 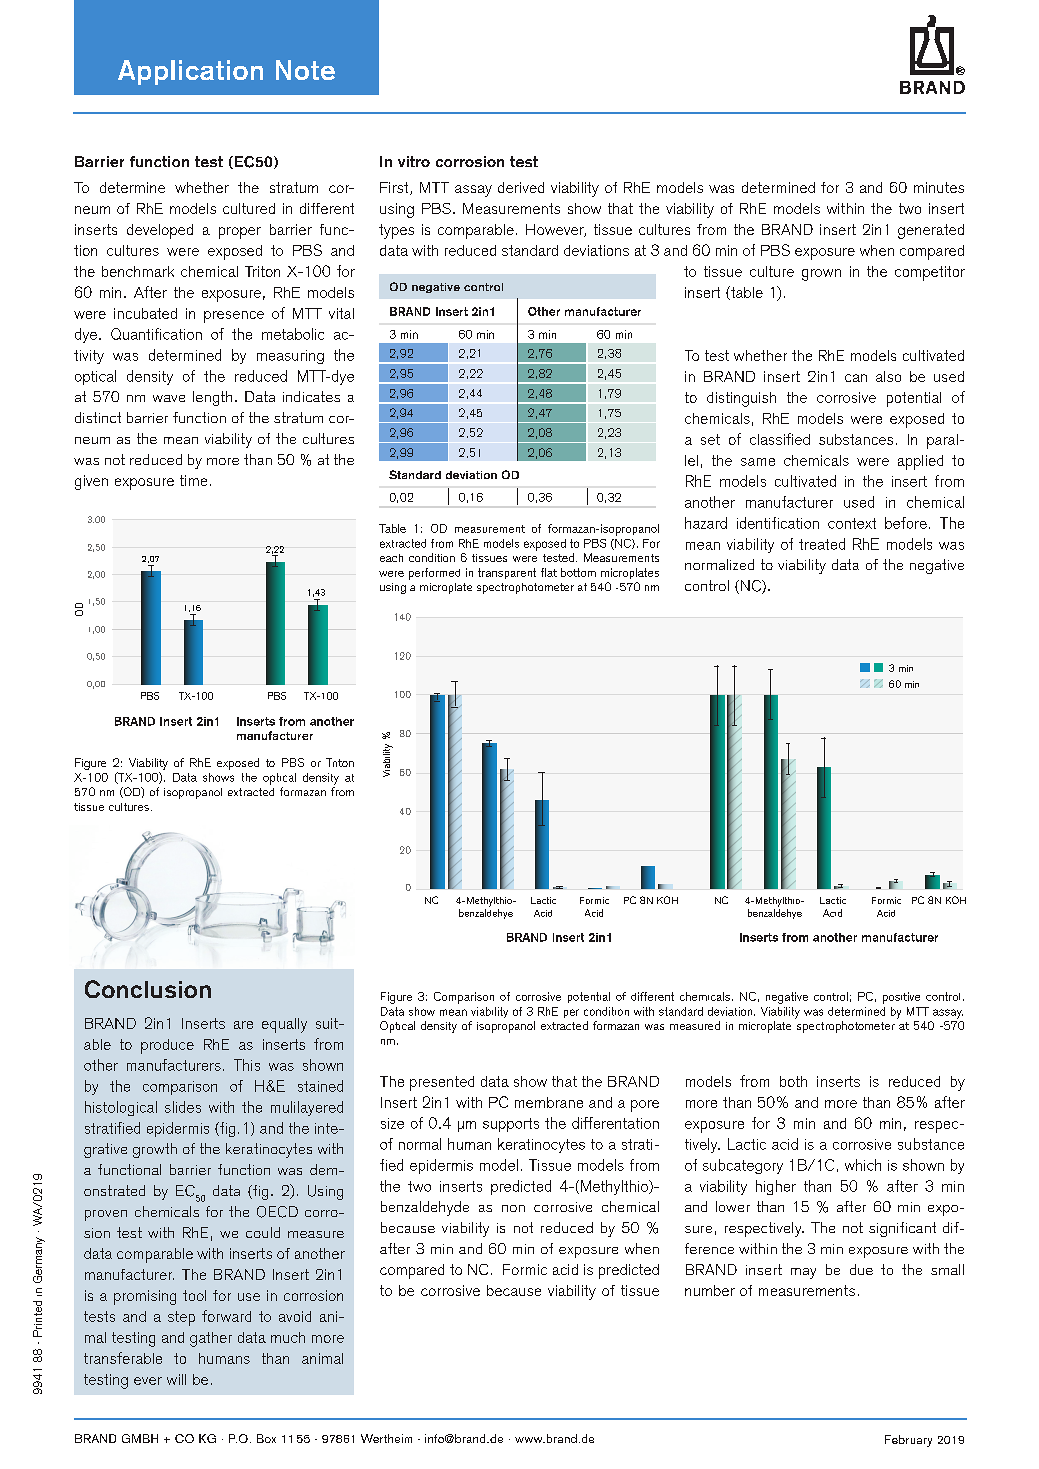 I want to click on Wertheim, so click(x=386, y=1438).
